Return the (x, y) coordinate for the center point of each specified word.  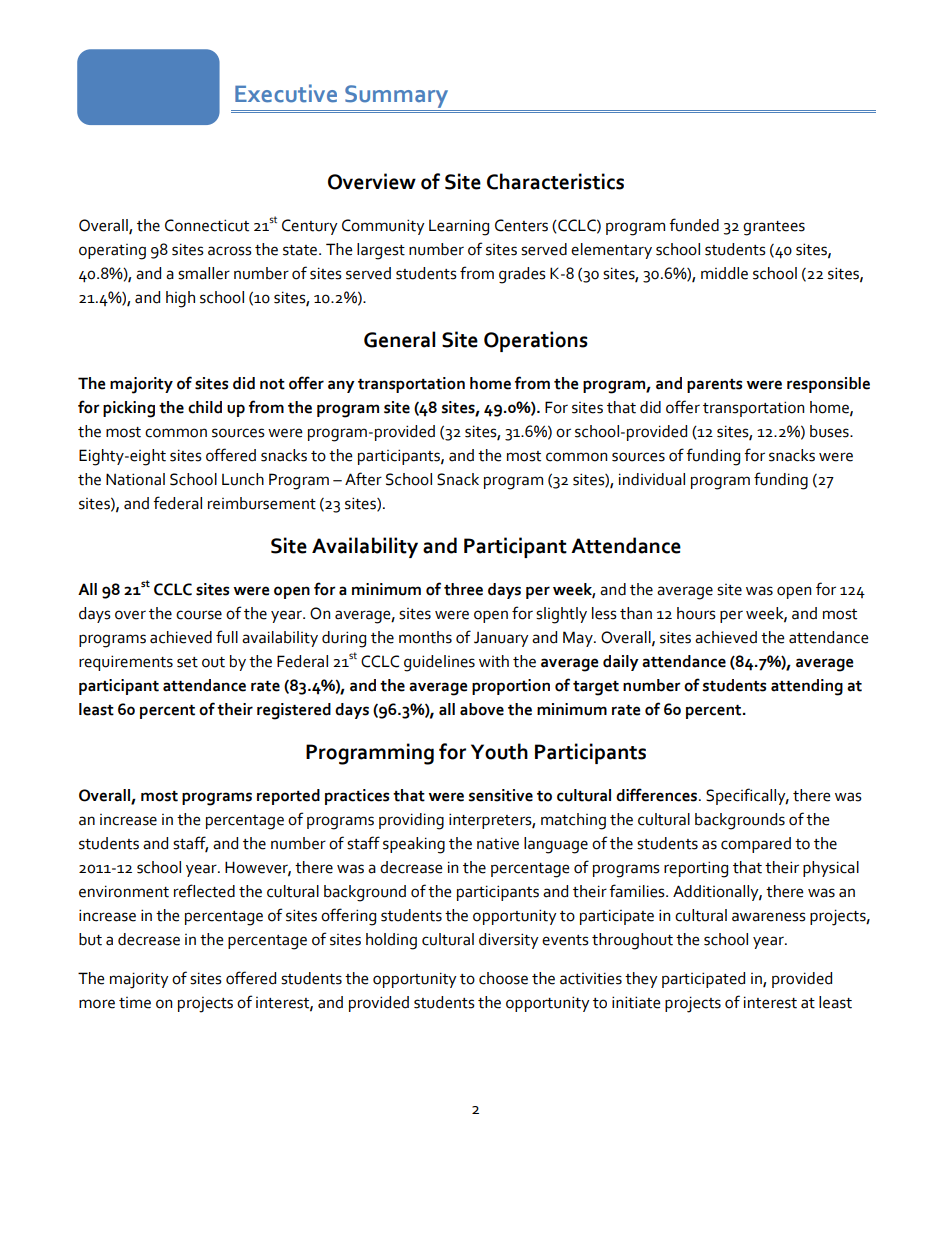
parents (714, 386)
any (341, 386)
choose (503, 978)
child (205, 407)
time (135, 1003)
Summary (396, 96)
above (482, 709)
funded (694, 225)
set (187, 662)
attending (807, 687)
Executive (286, 93)
